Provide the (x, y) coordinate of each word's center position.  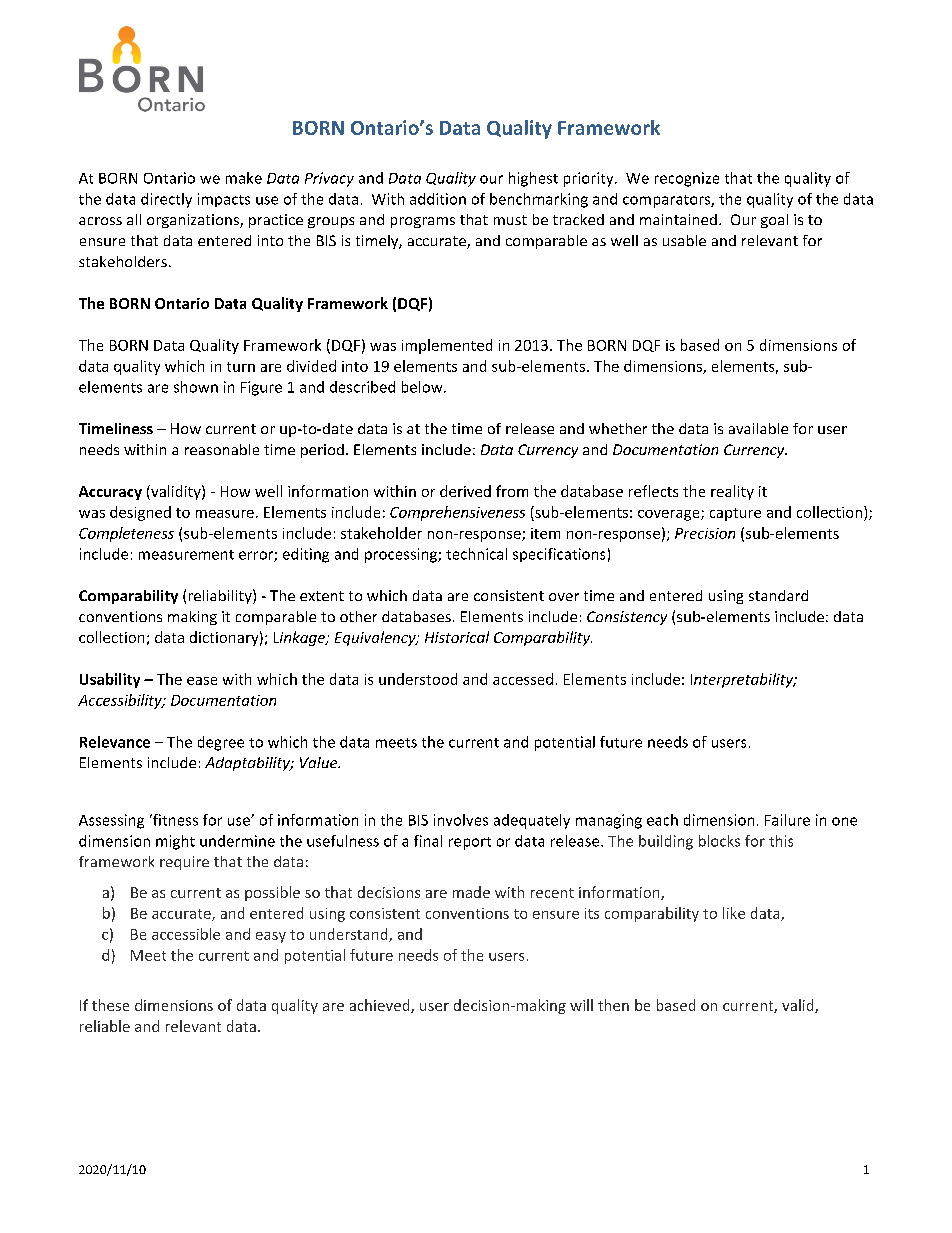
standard (778, 595)
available (758, 428)
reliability (221, 596)
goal (774, 221)
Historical (457, 637)
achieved (381, 1006)
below (423, 387)
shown (196, 387)
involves (461, 820)
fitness (174, 820)
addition (438, 199)
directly (166, 200)
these (110, 1005)
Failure (787, 820)
